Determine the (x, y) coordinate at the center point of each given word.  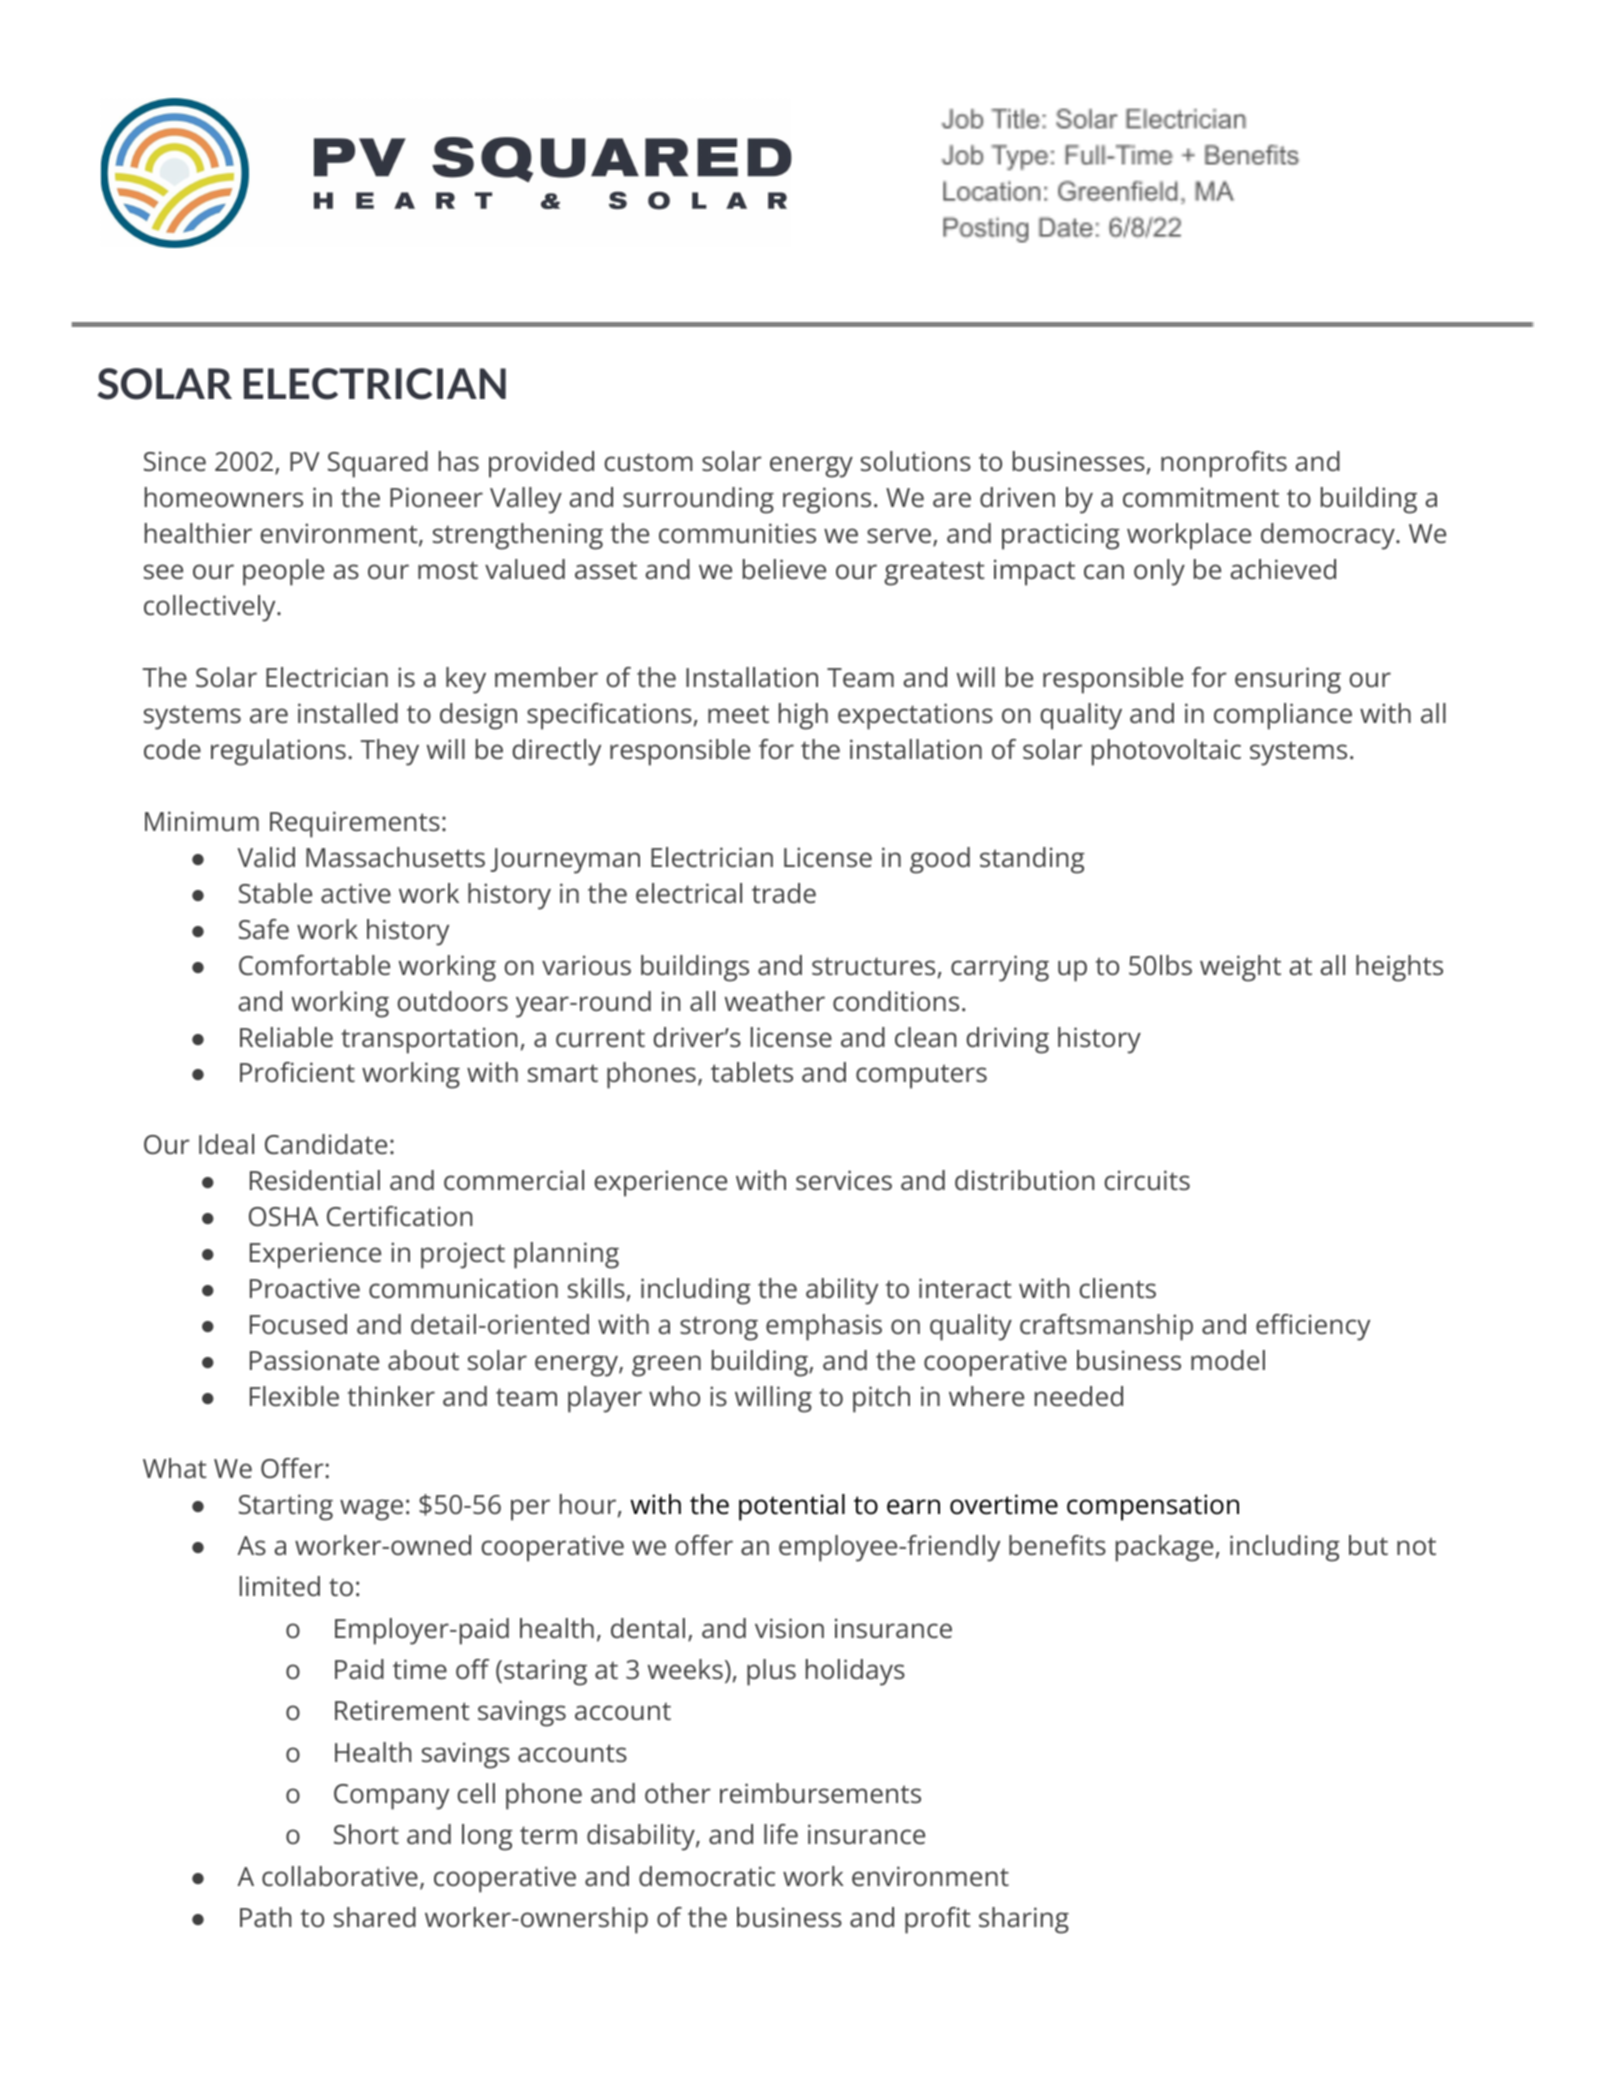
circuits (1147, 1180)
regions (827, 500)
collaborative (340, 1876)
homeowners (224, 497)
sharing (1024, 1920)
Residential (315, 1180)
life (781, 1834)
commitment (1201, 497)
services (844, 1180)
